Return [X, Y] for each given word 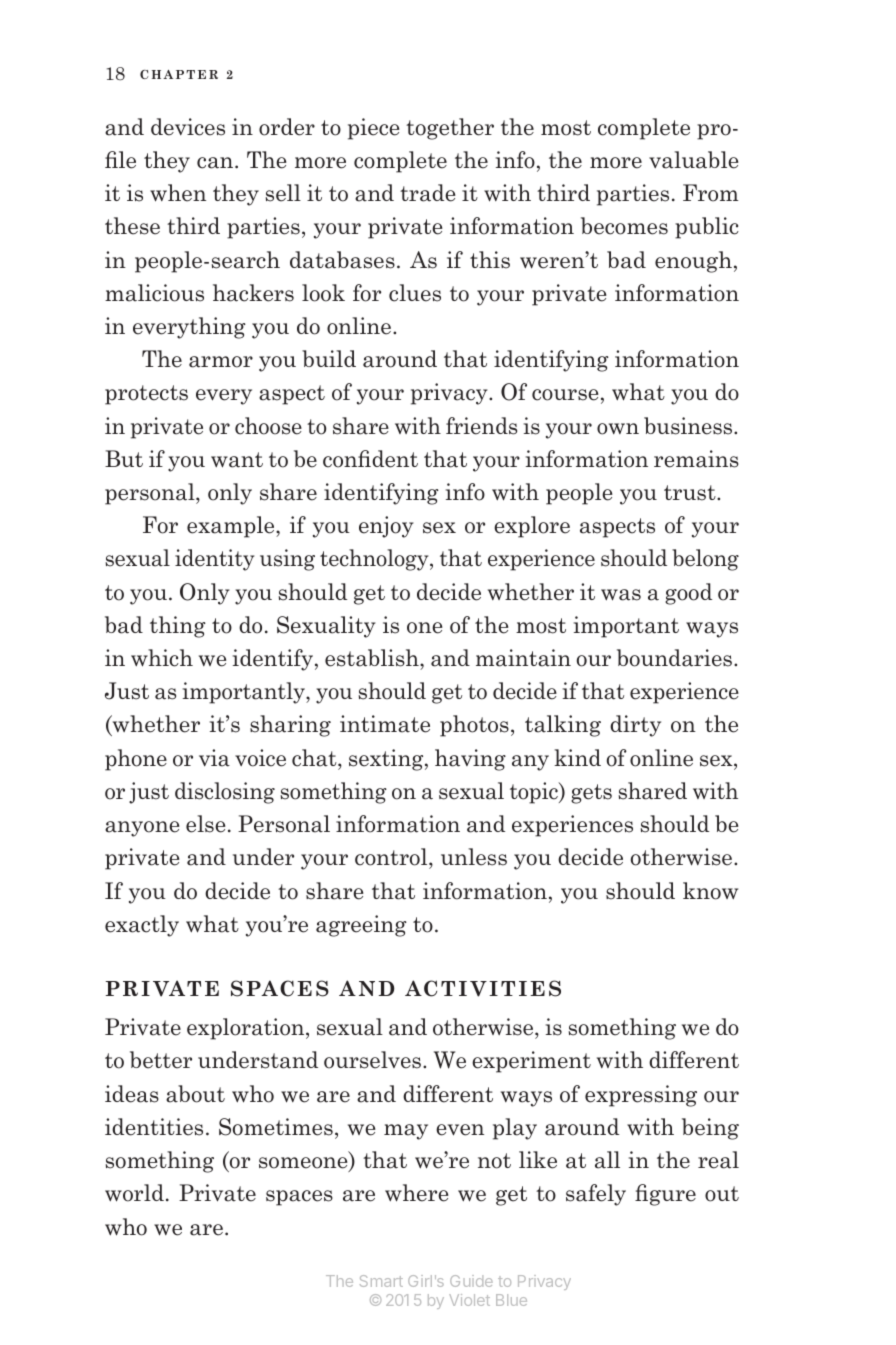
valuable [694, 160]
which [162, 658]
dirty [635, 726]
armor [221, 362]
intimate [385, 724]
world [134, 1193]
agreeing [361, 926]
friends [481, 426]
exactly [142, 926]
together [450, 129]
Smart [381, 1281]
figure [665, 1195]
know [710, 891]
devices [188, 127]
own [618, 429]
